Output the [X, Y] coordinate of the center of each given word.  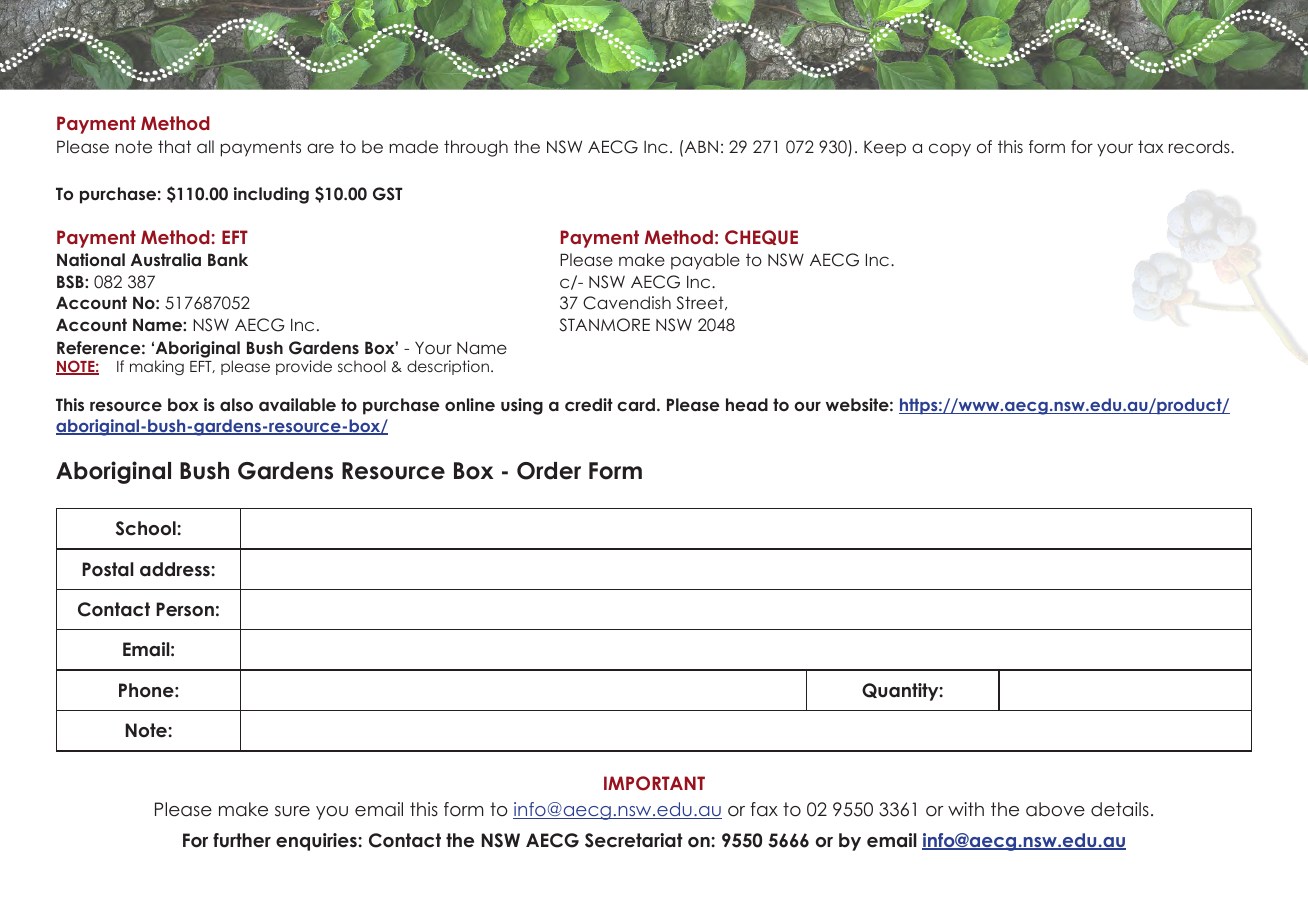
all [205, 146]
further [242, 840]
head [747, 404]
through [476, 148]
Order [549, 471]
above [1055, 809]
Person [185, 609]
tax [1150, 146]
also [236, 404]
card [636, 404]
